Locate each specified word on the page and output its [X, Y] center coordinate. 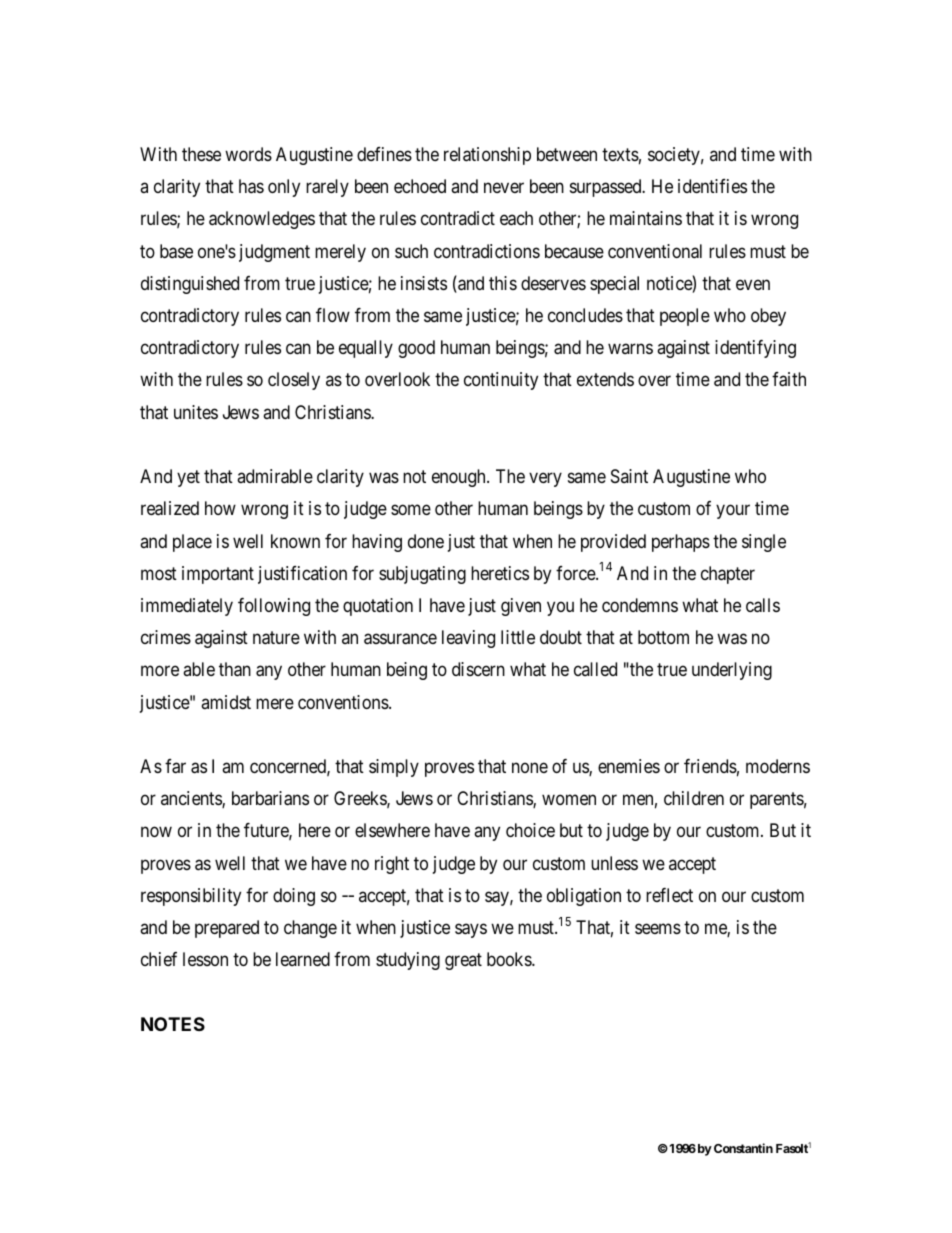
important [218, 575]
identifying [755, 349]
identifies [712, 186]
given [521, 607]
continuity [501, 381]
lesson [205, 959]
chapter [728, 575]
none [530, 768]
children [694, 798]
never [504, 187]
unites [196, 412]
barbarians [270, 798]
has [251, 186]
